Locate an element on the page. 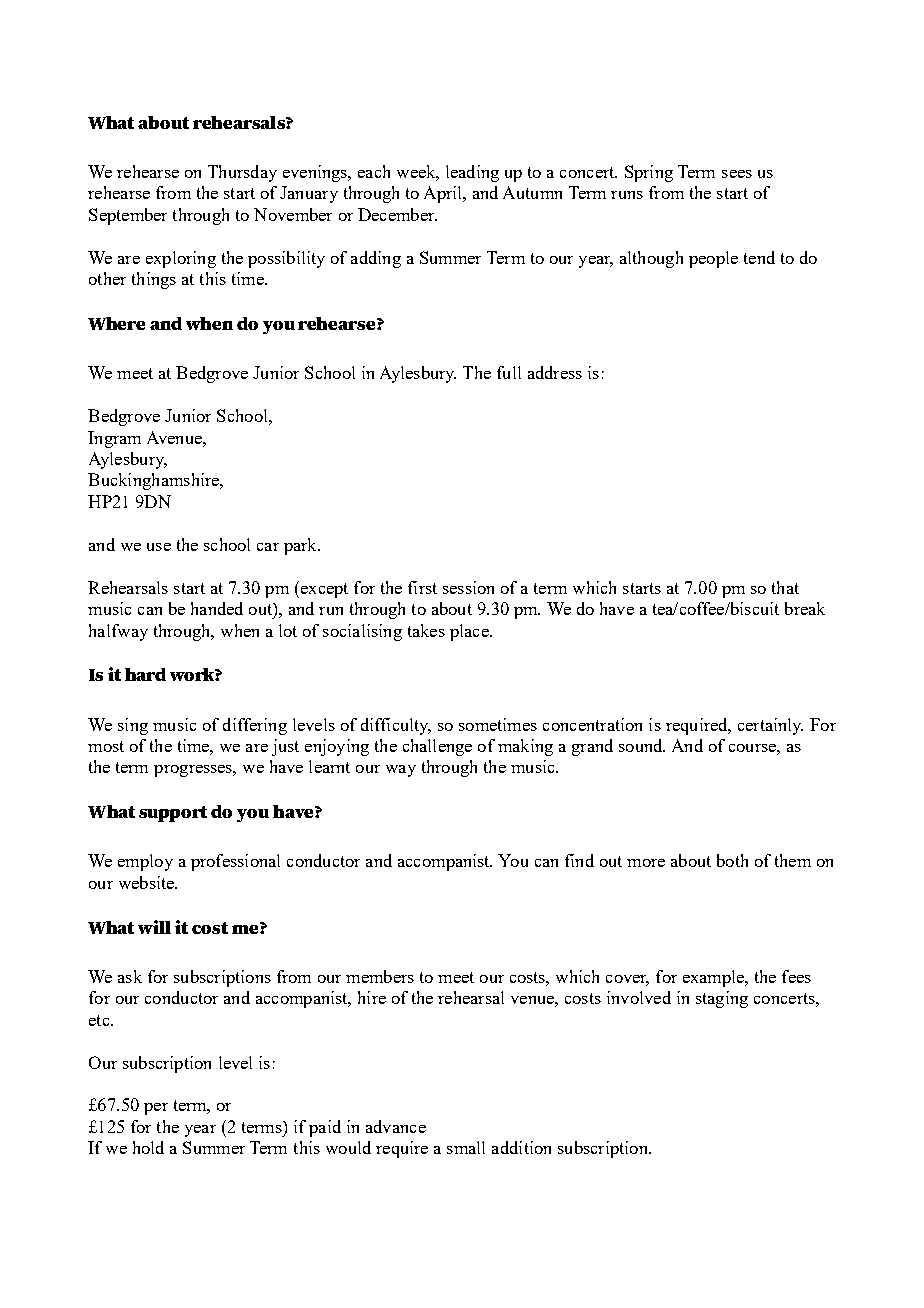  small is located at coordinates (466, 1147).
